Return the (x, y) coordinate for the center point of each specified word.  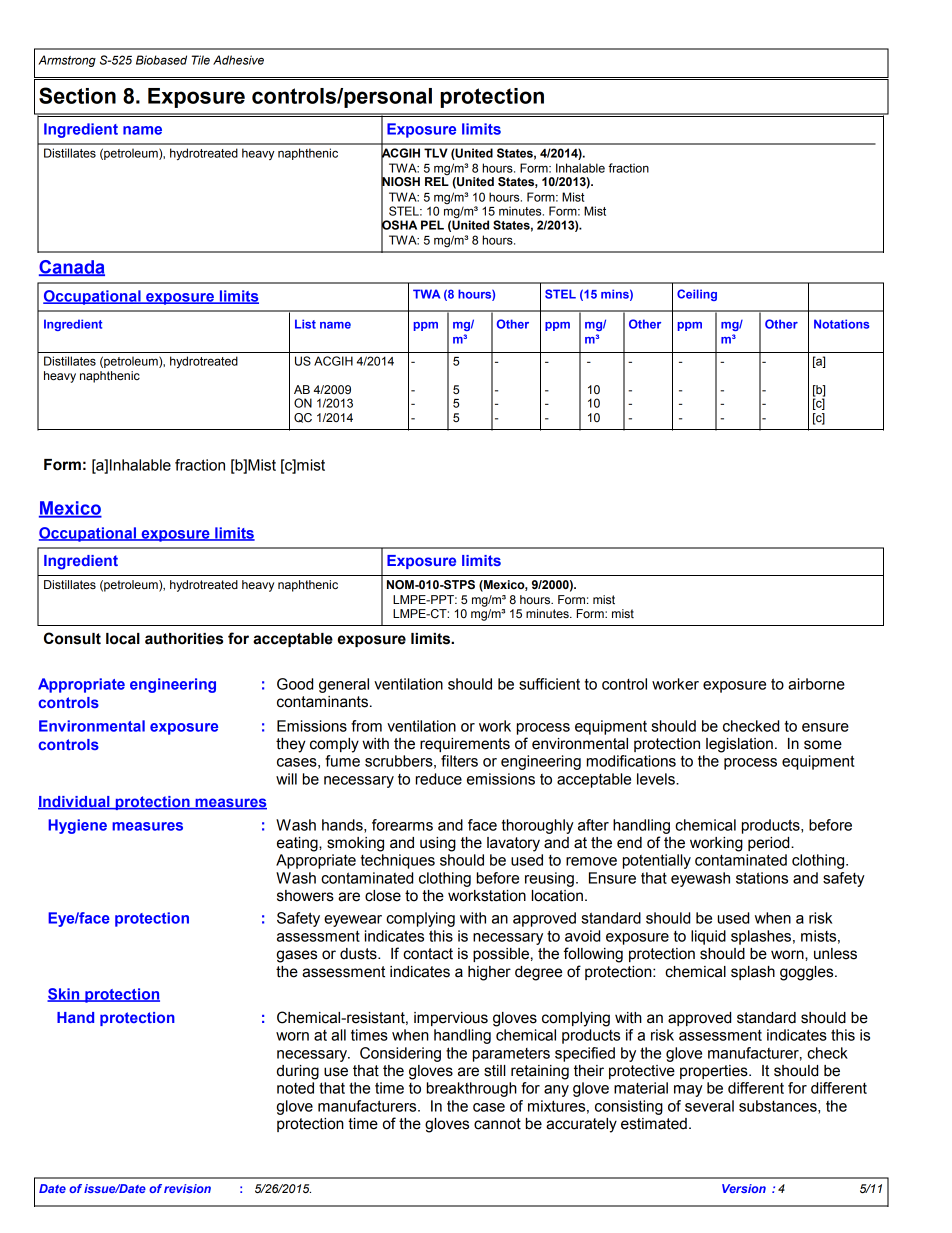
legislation (739, 745)
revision (187, 1188)
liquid (708, 937)
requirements (465, 745)
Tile (200, 60)
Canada (72, 268)
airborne (816, 684)
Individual (75, 803)
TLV (436, 153)
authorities (184, 639)
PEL (432, 225)
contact (428, 954)
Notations (842, 324)
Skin (64, 995)
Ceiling (697, 295)
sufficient (549, 684)
